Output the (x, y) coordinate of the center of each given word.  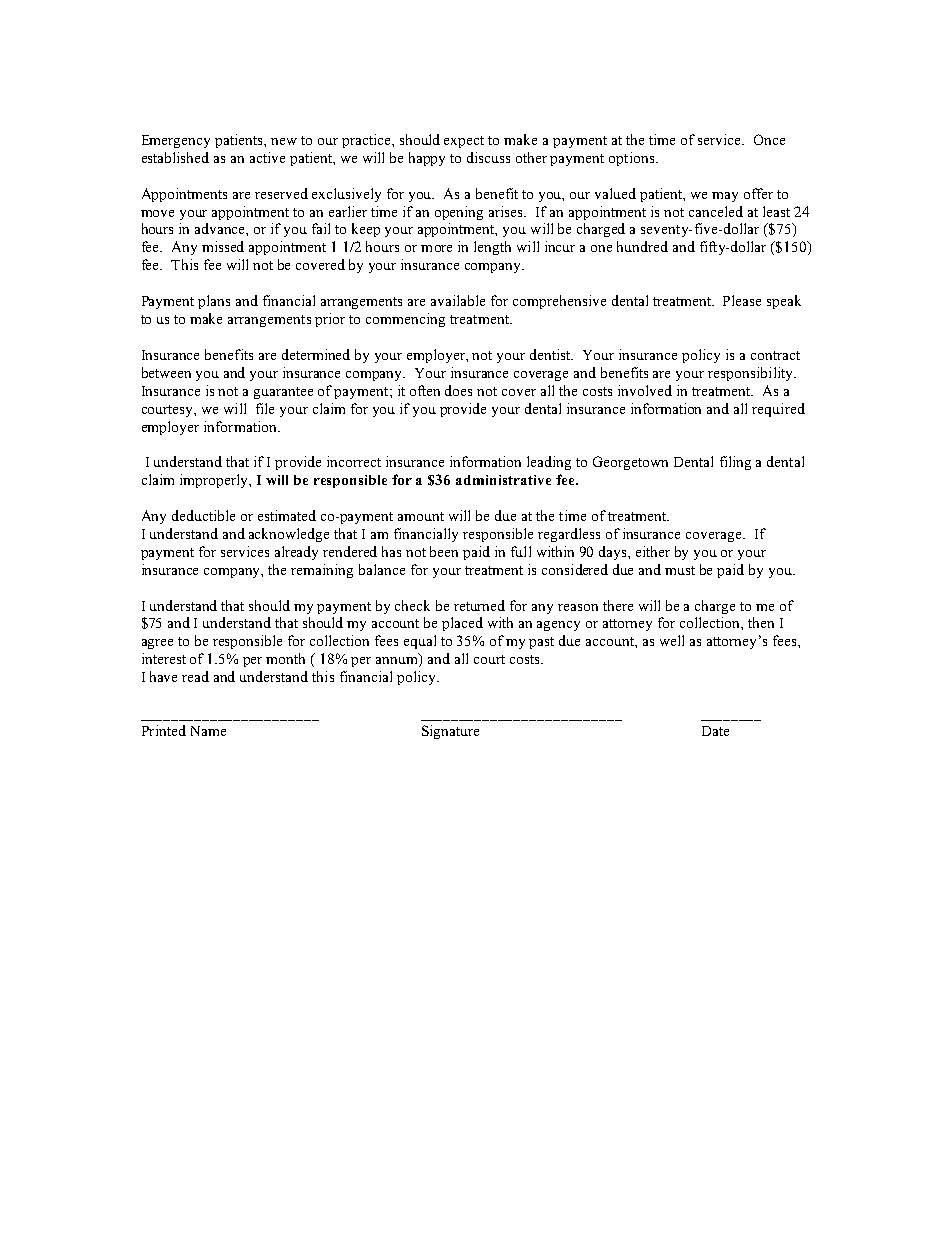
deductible (203, 515)
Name (208, 731)
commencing (405, 320)
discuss (488, 157)
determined (316, 354)
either (653, 551)
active (267, 157)
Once (769, 139)
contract (775, 355)
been (444, 551)
